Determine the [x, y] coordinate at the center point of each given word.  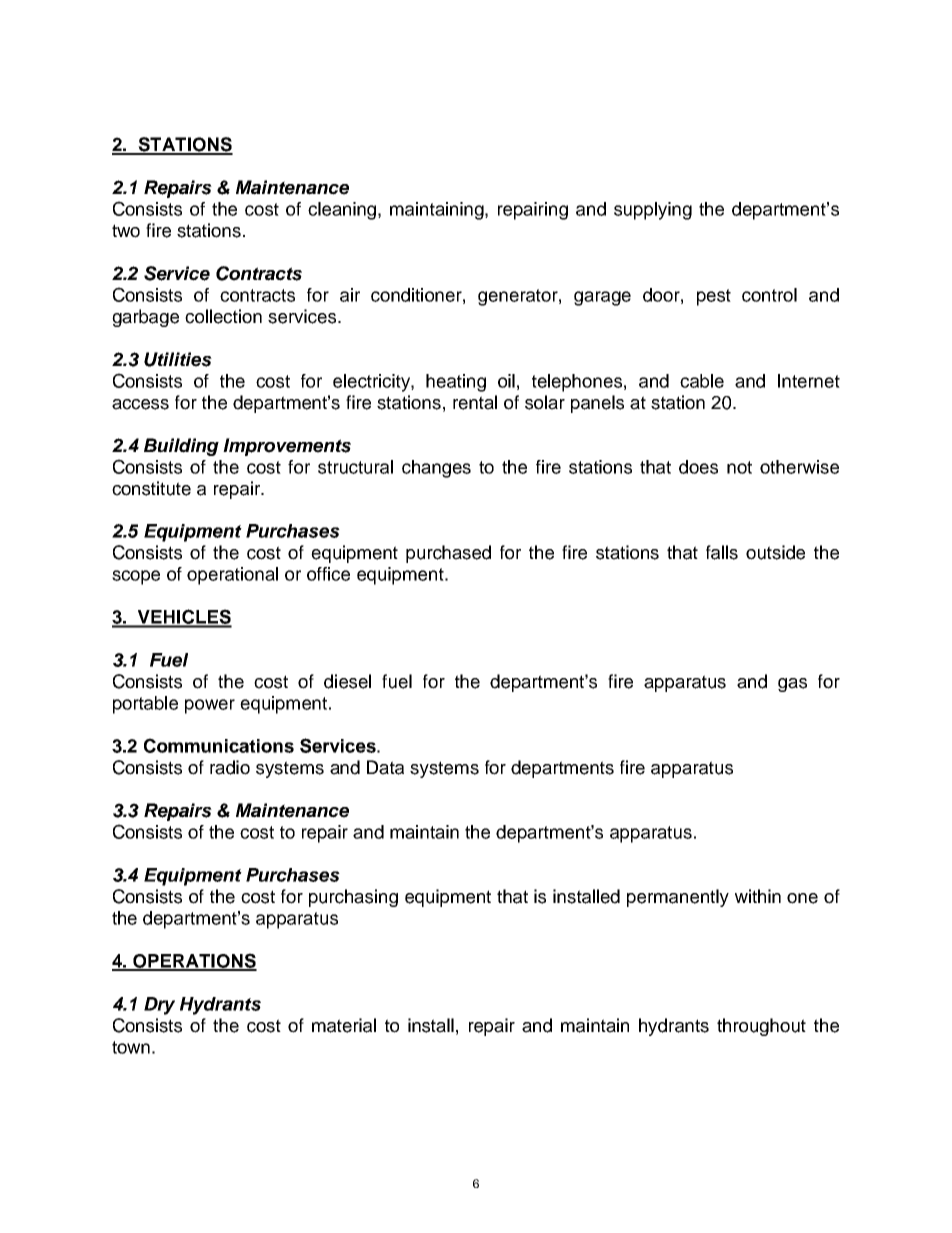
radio [230, 767]
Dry [159, 1006]
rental [475, 402]
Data [385, 767]
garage [602, 298]
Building [181, 447]
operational [232, 576]
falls [722, 552]
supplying [653, 211]
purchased [448, 554]
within [758, 896]
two [126, 231]
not [739, 467]
